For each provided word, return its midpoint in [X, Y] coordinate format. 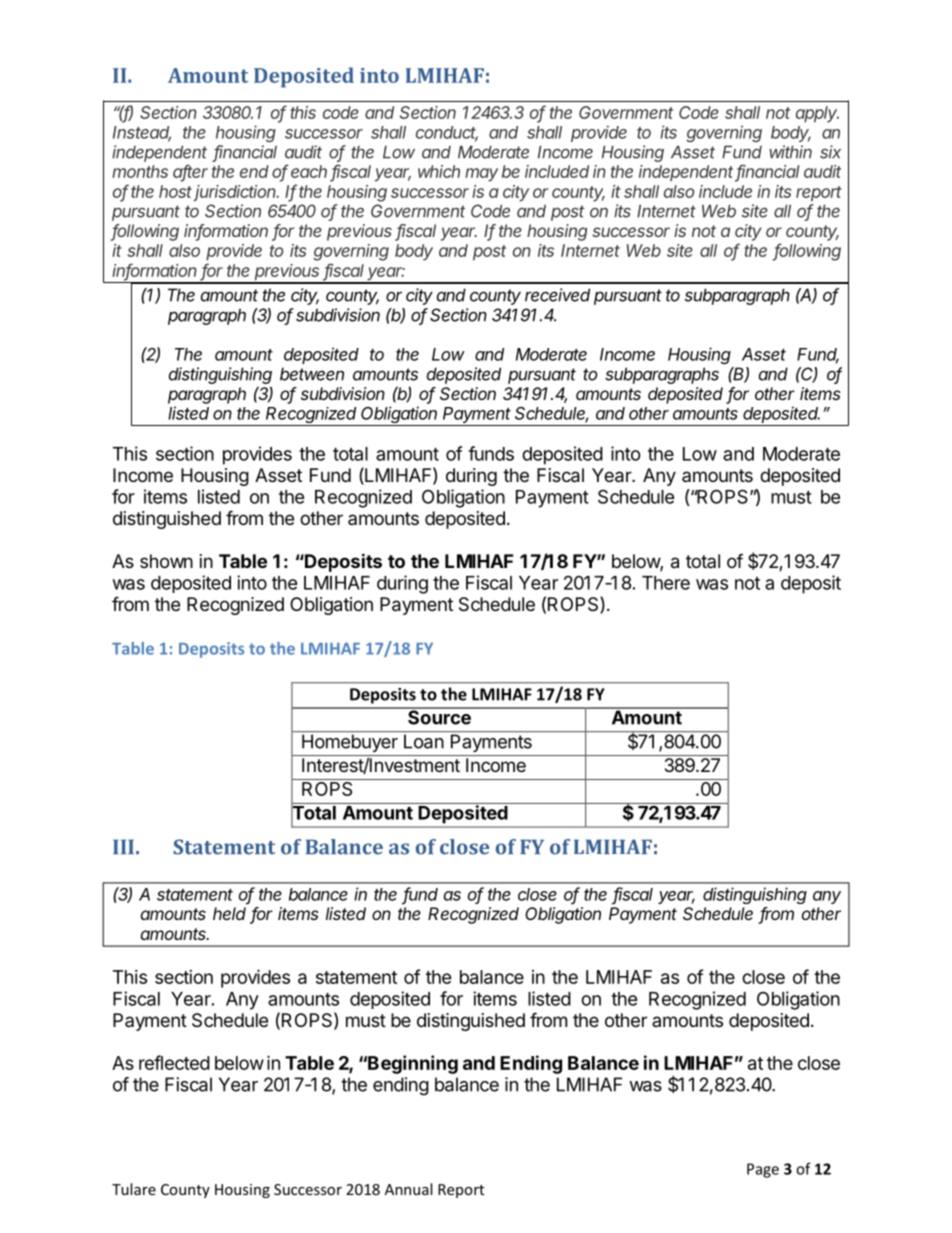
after [190, 172]
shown [166, 561]
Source [439, 716]
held [229, 913]
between [312, 374]
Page [763, 1170]
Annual [408, 1189]
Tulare [134, 1189]
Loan [424, 741]
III [123, 846]
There [666, 583]
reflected [174, 1062]
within [790, 152]
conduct [447, 133]
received [557, 295]
